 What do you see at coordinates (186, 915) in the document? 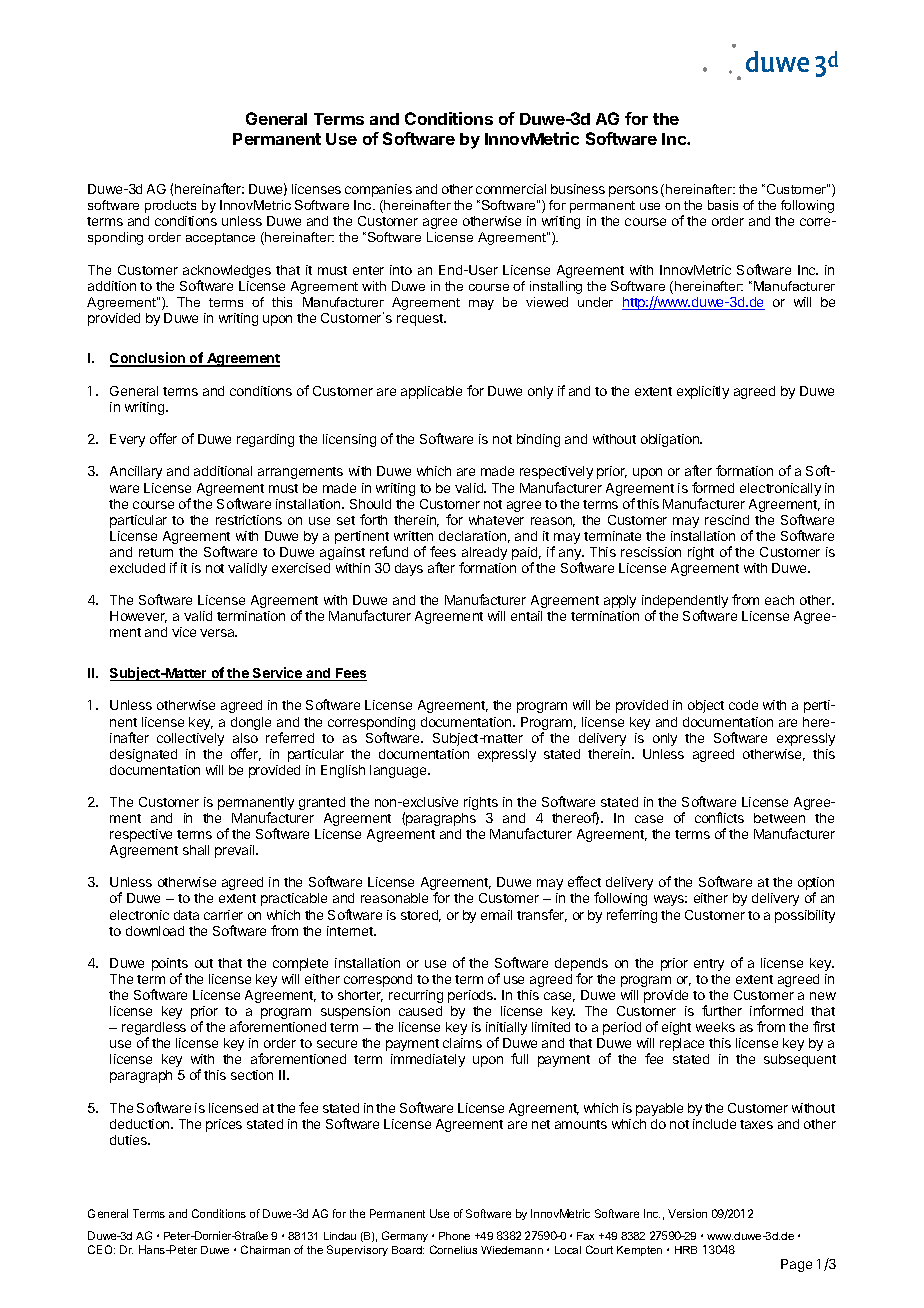
I see `data` at bounding box center [186, 915].
